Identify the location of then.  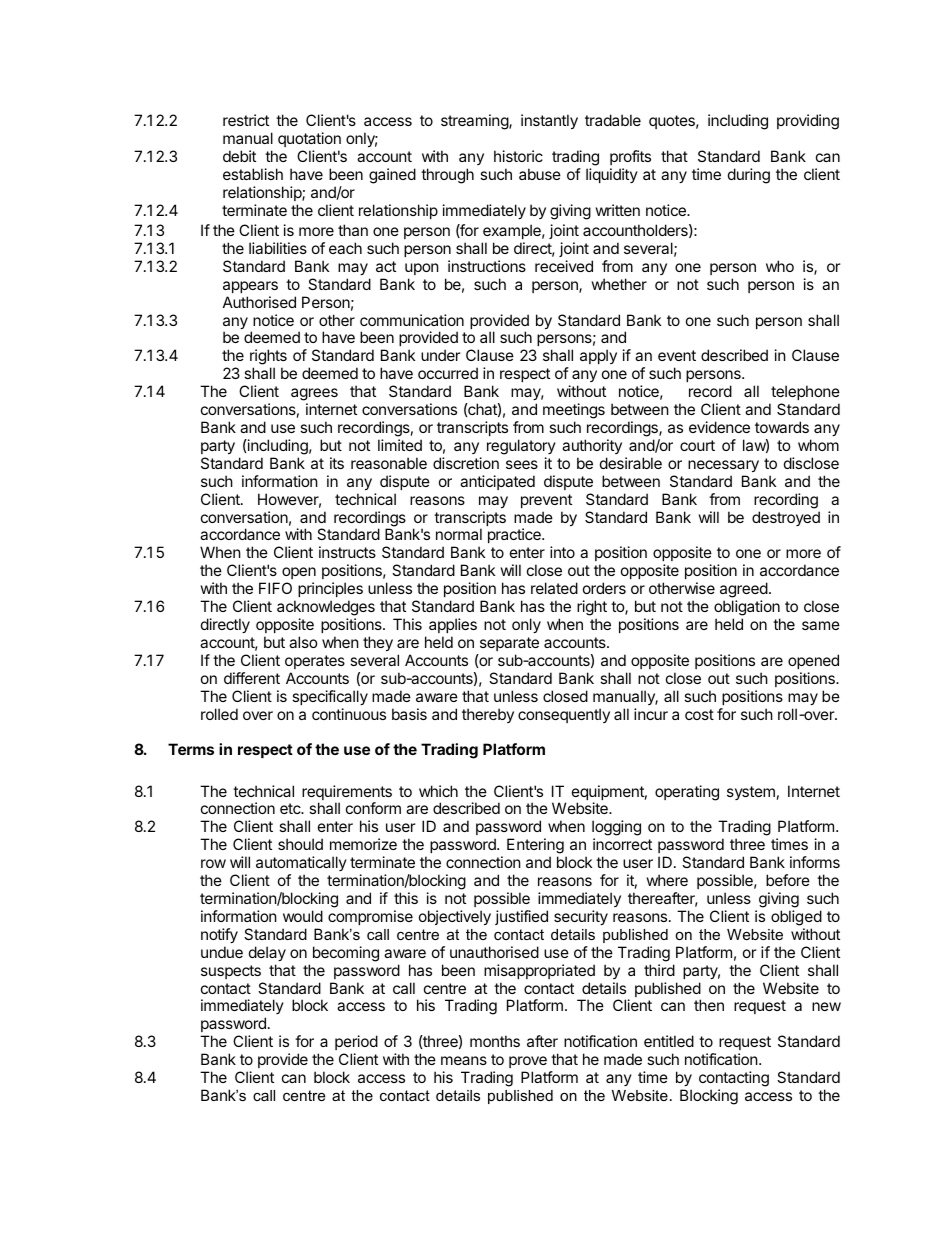
(709, 1005).
